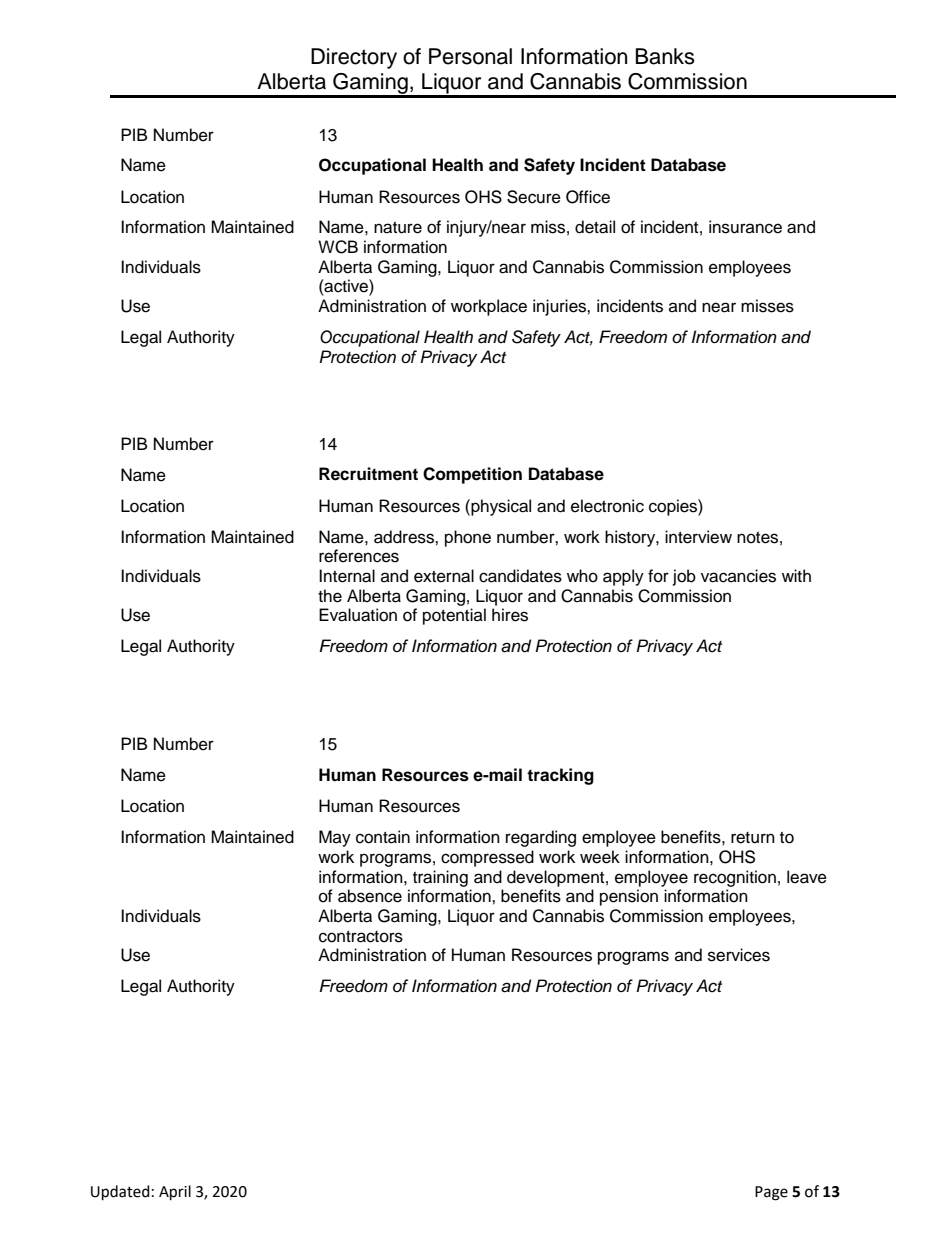 The width and height of the image is (952, 1233). I want to click on Competition, so click(472, 475).
